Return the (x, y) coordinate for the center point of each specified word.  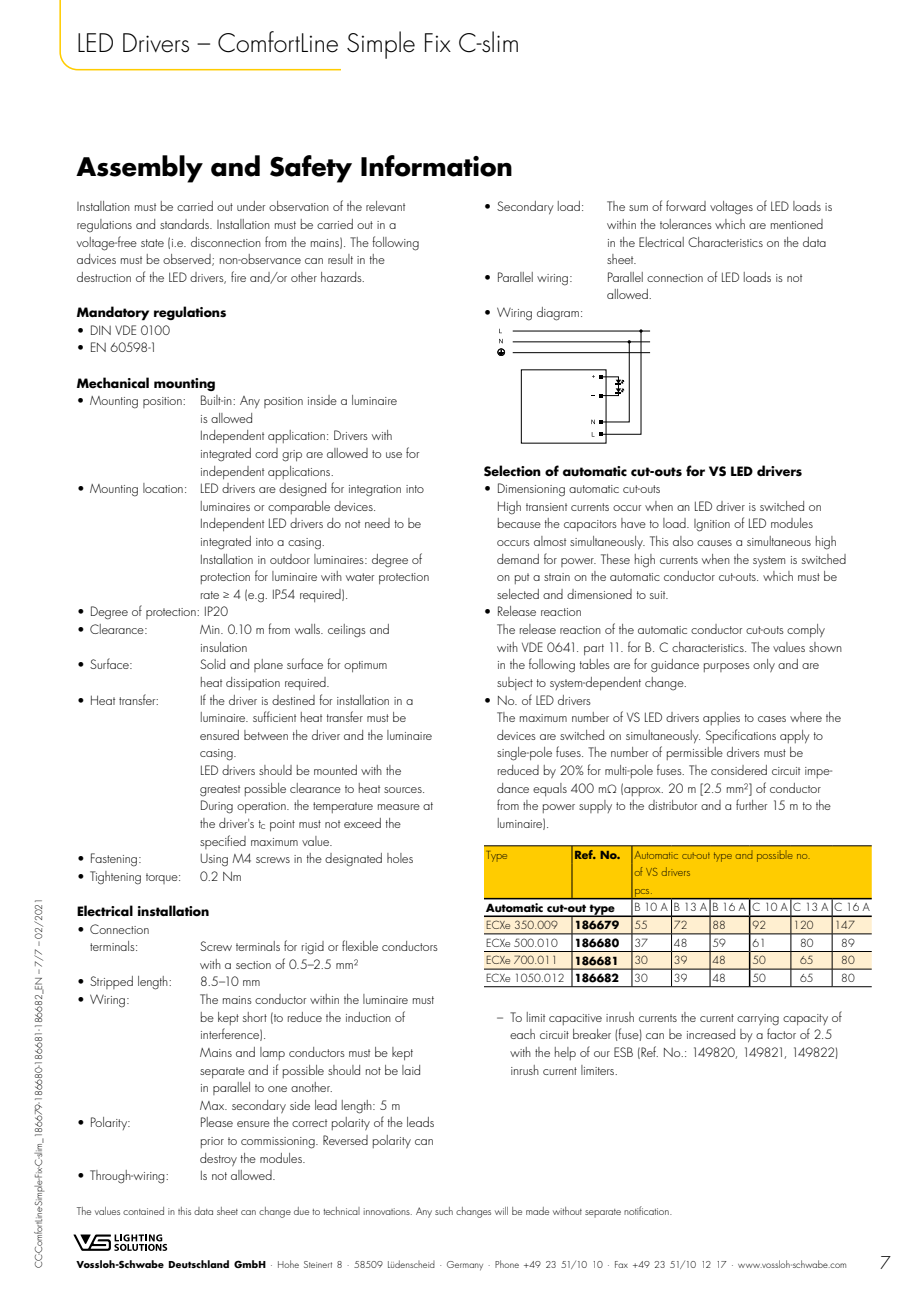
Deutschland (198, 1264)
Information (436, 166)
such (444, 1211)
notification (647, 1210)
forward (686, 205)
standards (185, 224)
